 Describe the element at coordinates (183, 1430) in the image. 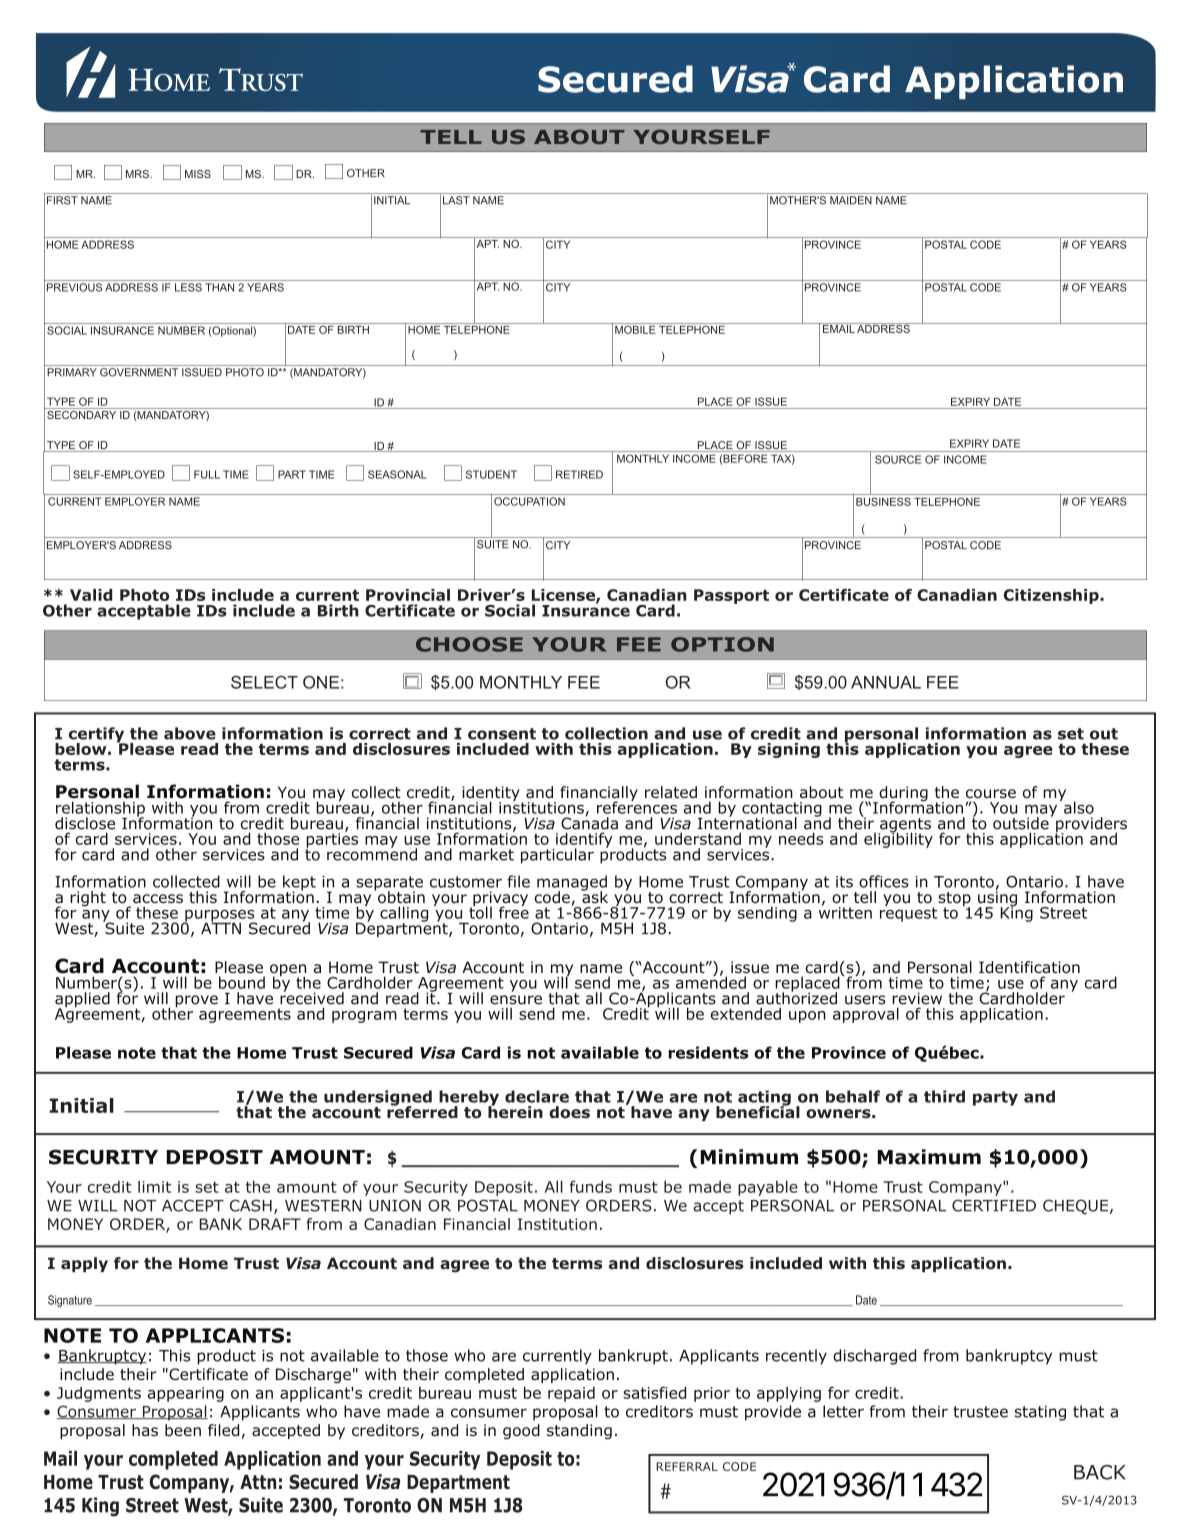

I see `been` at that location.
